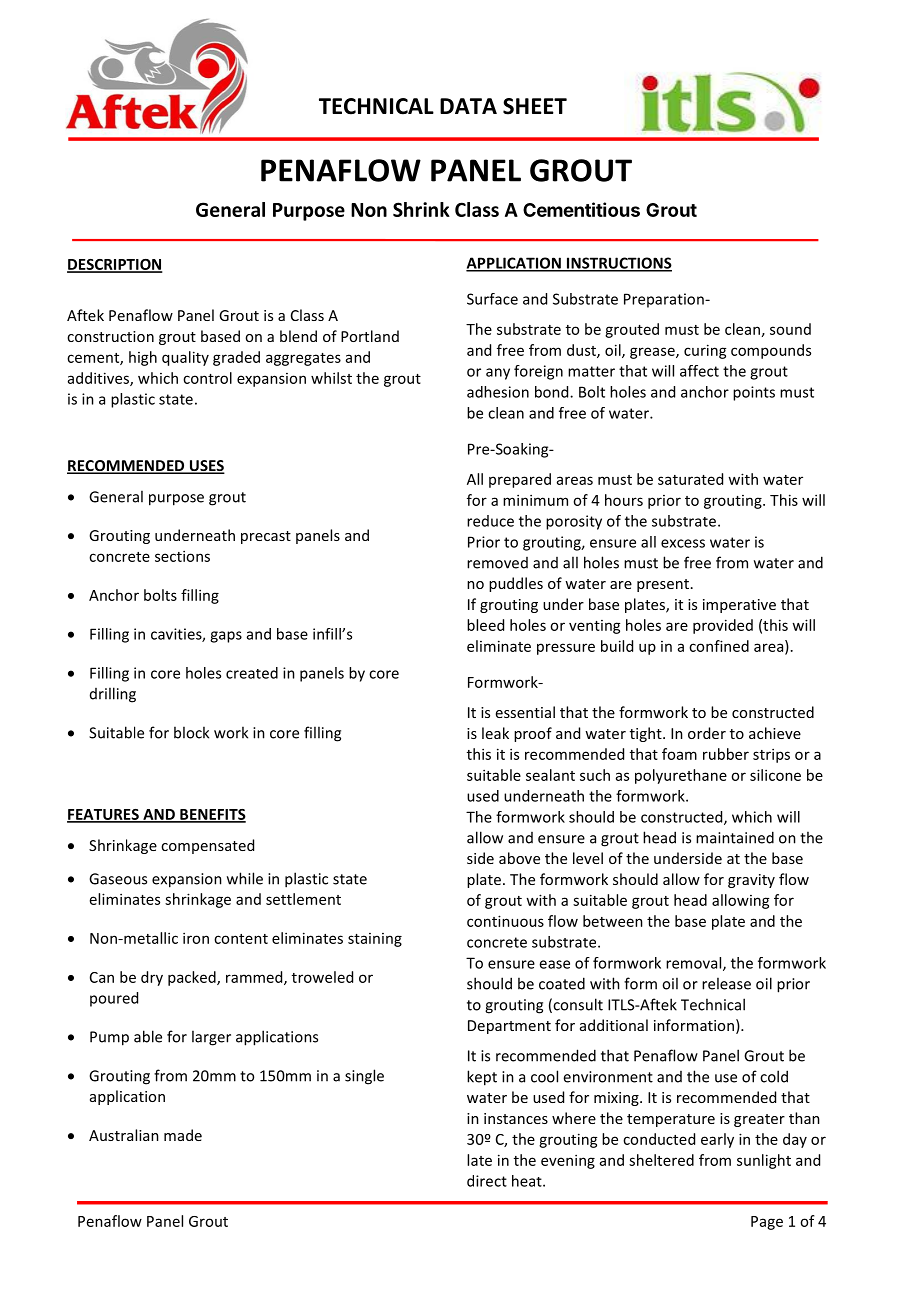  Describe the element at coordinates (695, 964) in the screenshot. I see `removal` at that location.
